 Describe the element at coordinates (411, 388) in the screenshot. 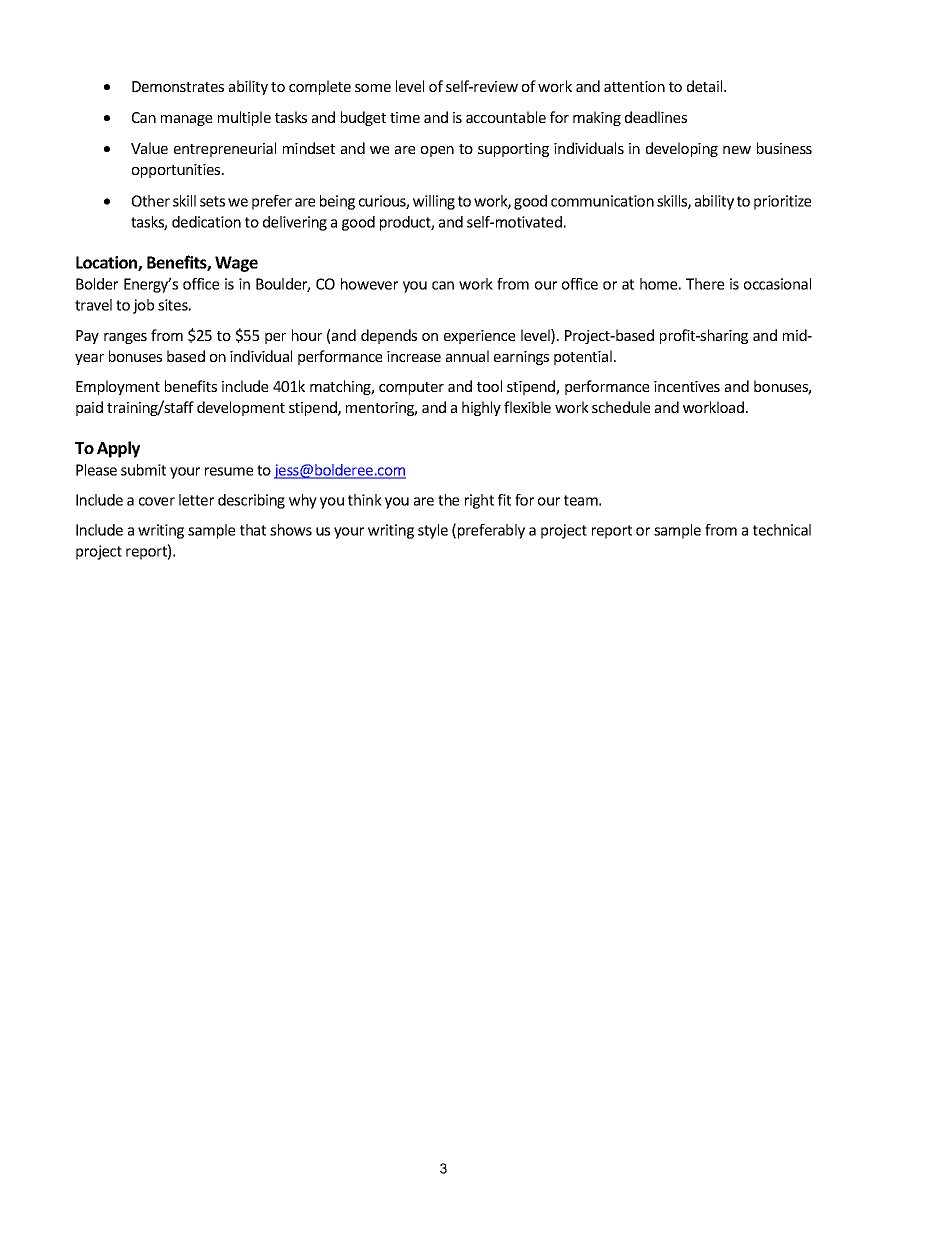

I see `computer` at that location.
